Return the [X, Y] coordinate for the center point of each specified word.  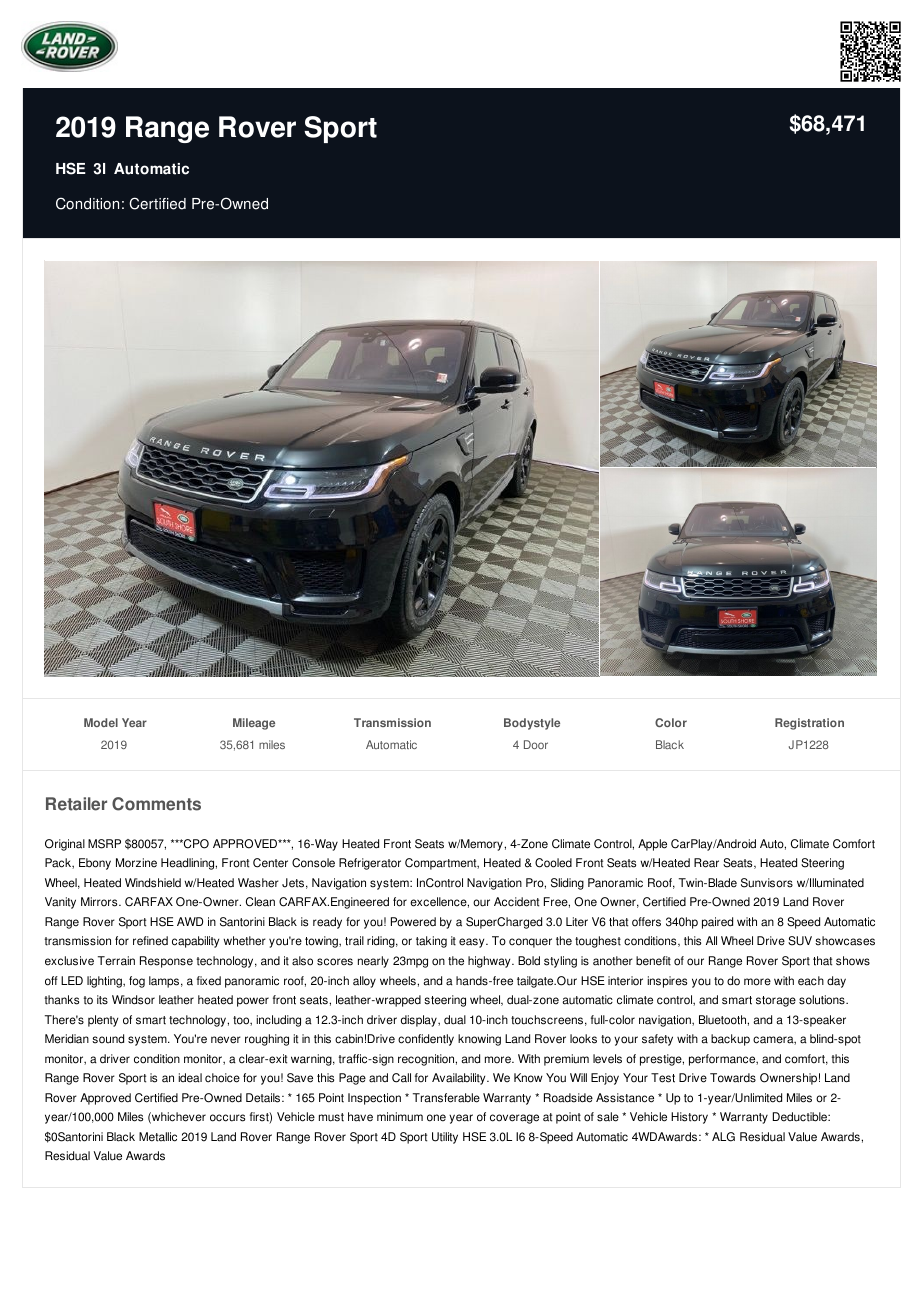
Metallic [158, 1137]
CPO [195, 844]
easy [473, 943]
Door [536, 744]
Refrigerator [370, 864]
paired [717, 923]
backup [730, 1040]
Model [101, 722]
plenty [103, 1021]
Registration [809, 724]
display [420, 1021]
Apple [652, 845]
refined [150, 941]
